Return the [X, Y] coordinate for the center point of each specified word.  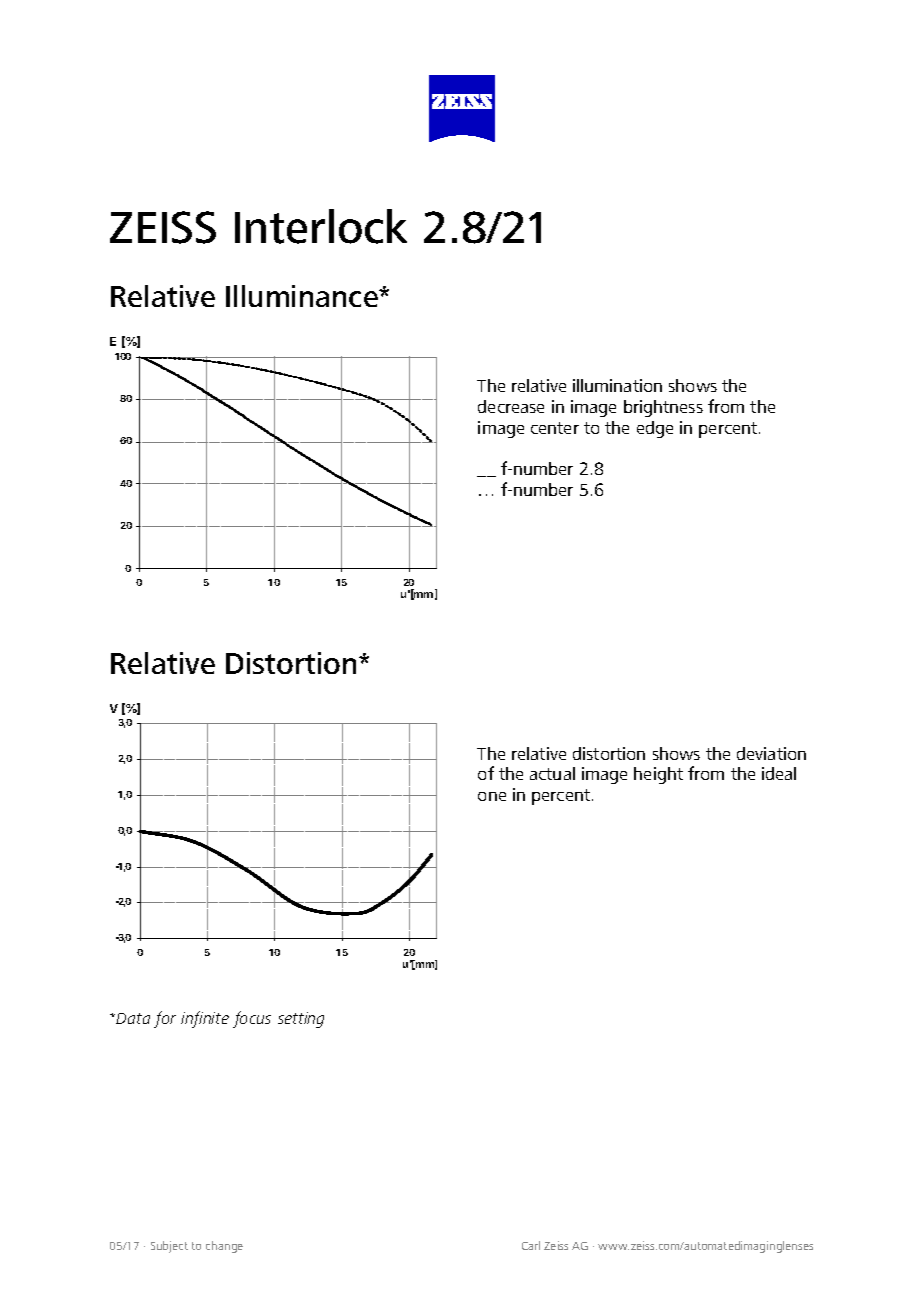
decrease [511, 406]
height [658, 775]
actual [552, 773]
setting [301, 1020]
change [224, 1247]
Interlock [321, 226]
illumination [617, 385]
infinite [205, 1019]
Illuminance [303, 296]
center [555, 428]
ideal [779, 773]
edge [655, 429]
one [492, 796]
